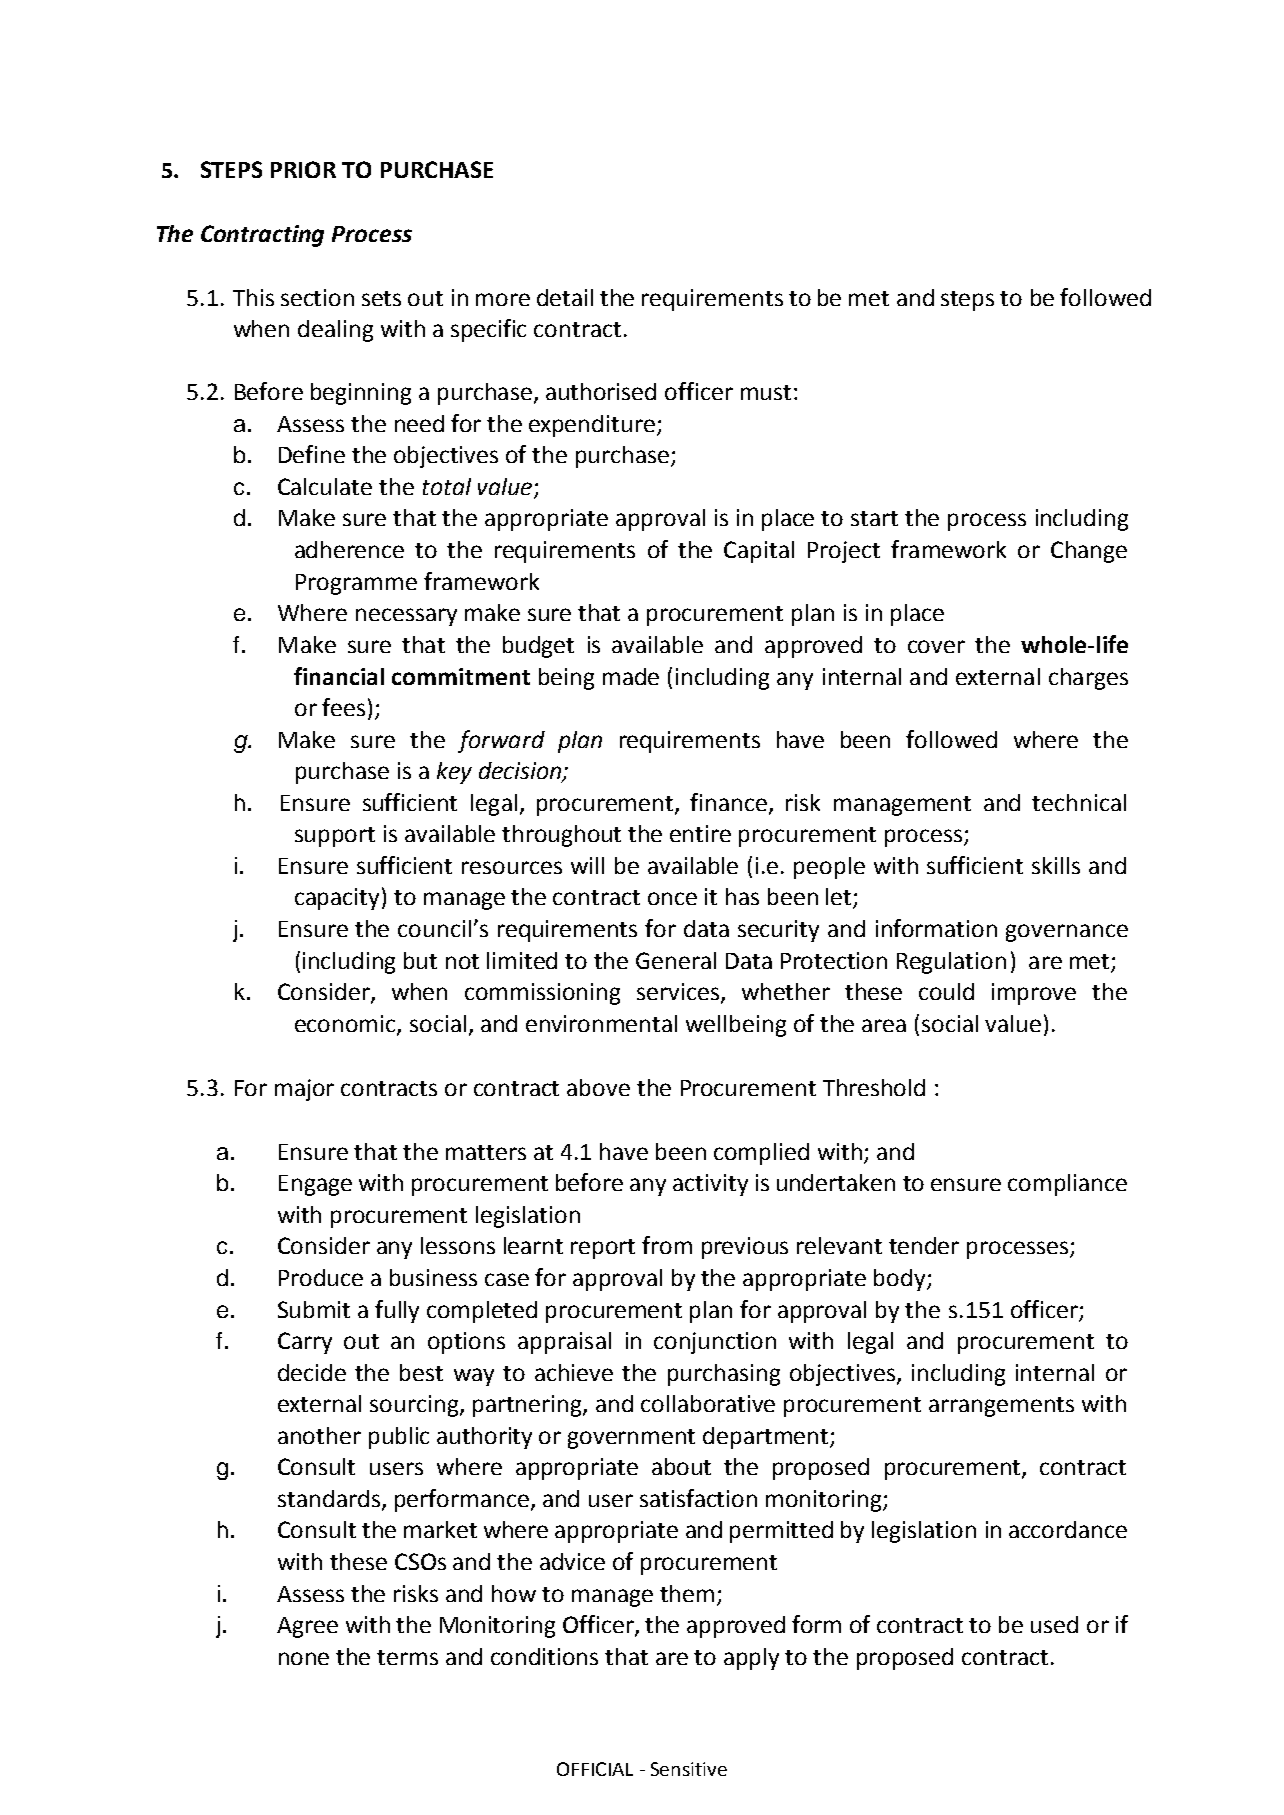 The height and width of the document is (1815, 1284). Describe the element at coordinates (1001, 1407) in the document. I see `arrangements` at that location.
